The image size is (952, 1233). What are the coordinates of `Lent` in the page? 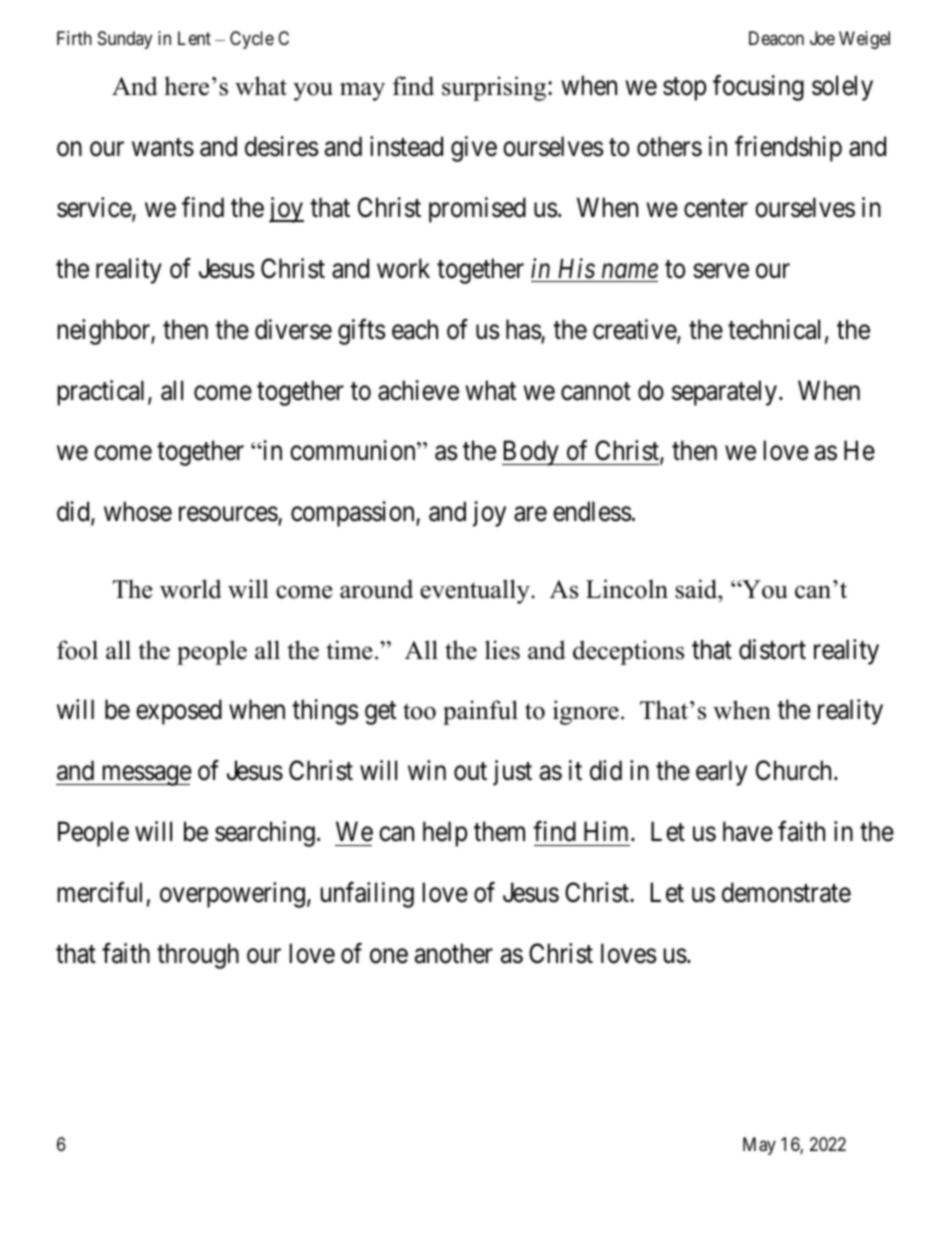 It's located at (194, 38).
